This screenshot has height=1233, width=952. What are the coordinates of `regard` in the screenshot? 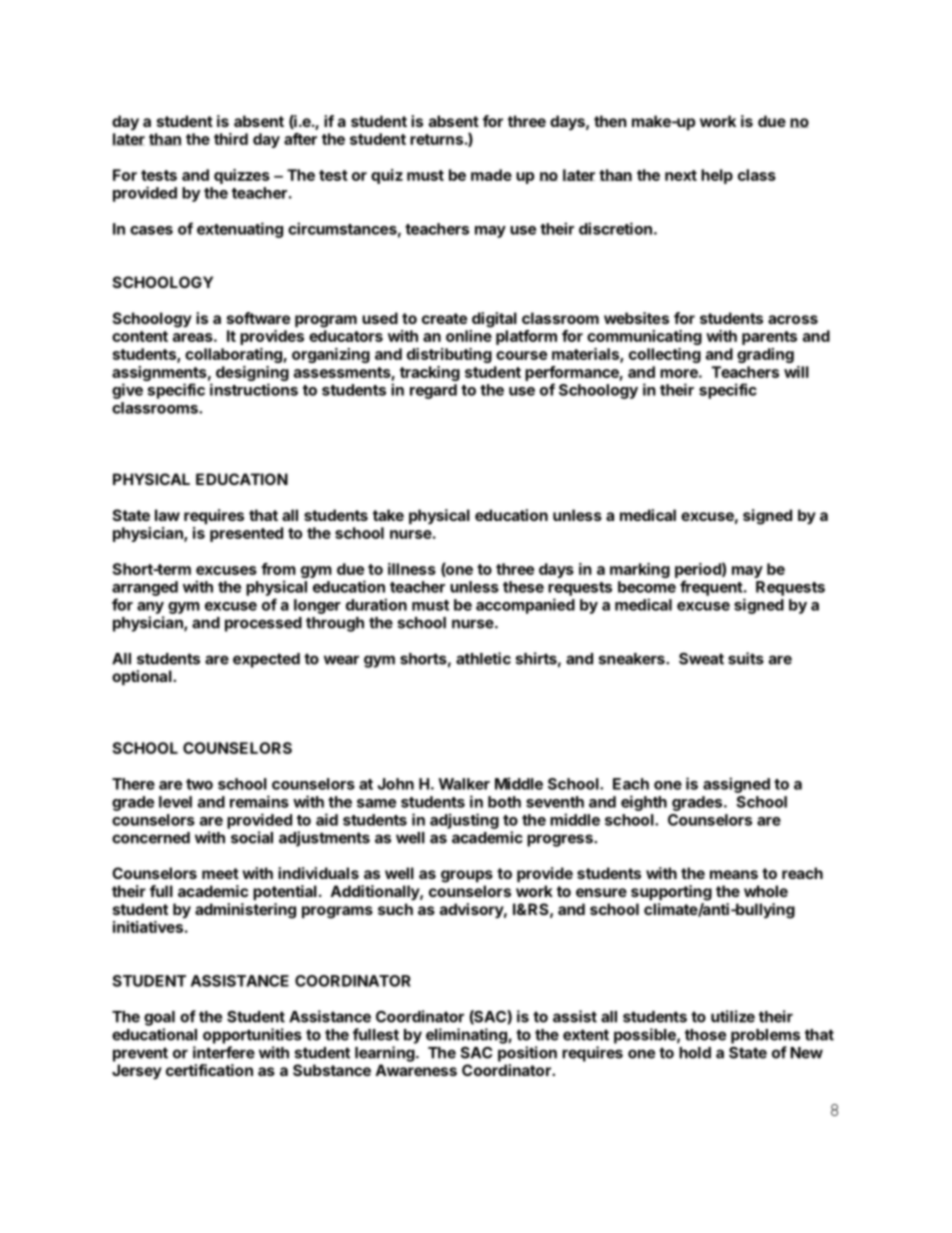 It's located at (433, 391).
